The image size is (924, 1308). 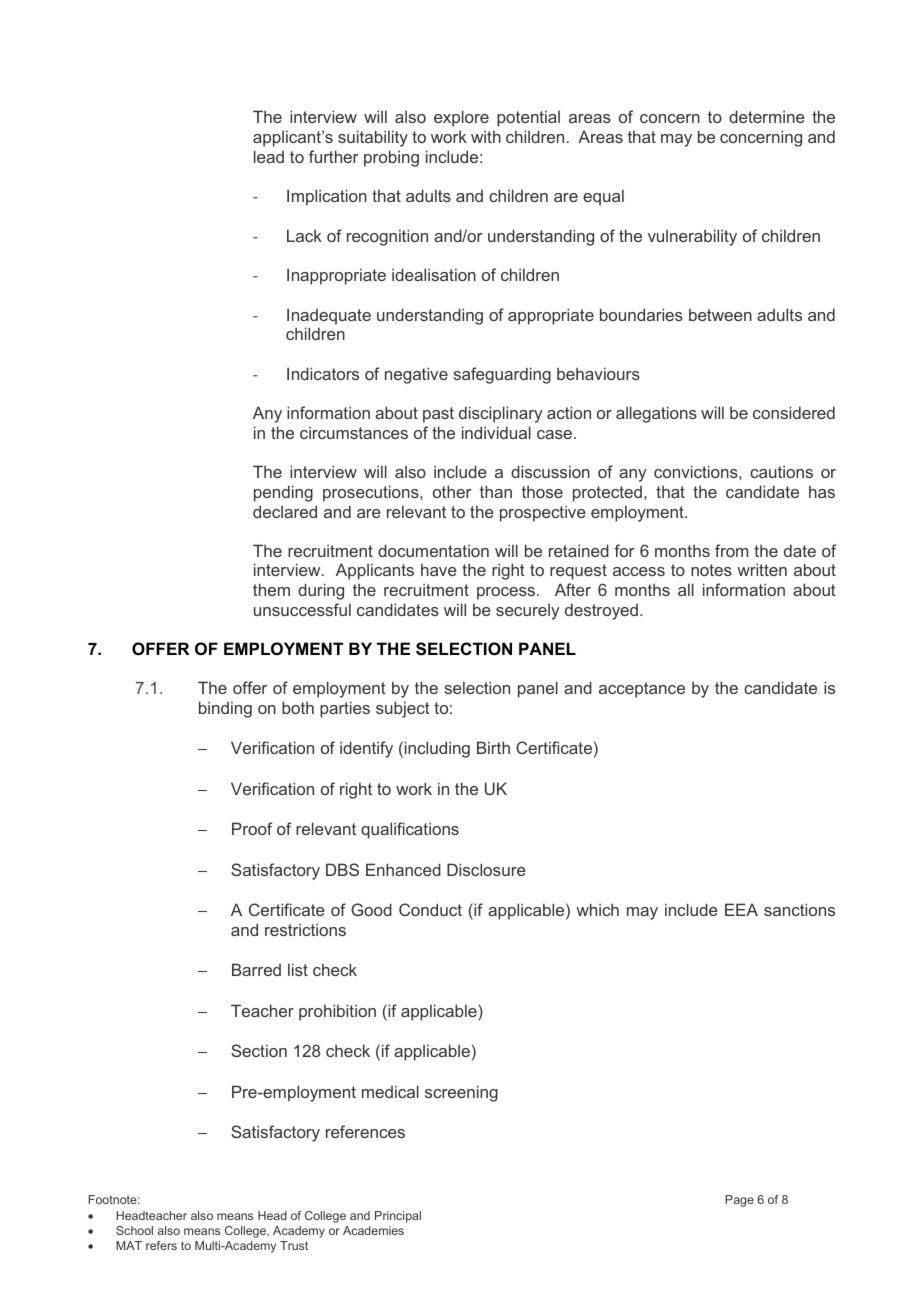 What do you see at coordinates (252, 828) in the document?
I see `Proof` at bounding box center [252, 828].
